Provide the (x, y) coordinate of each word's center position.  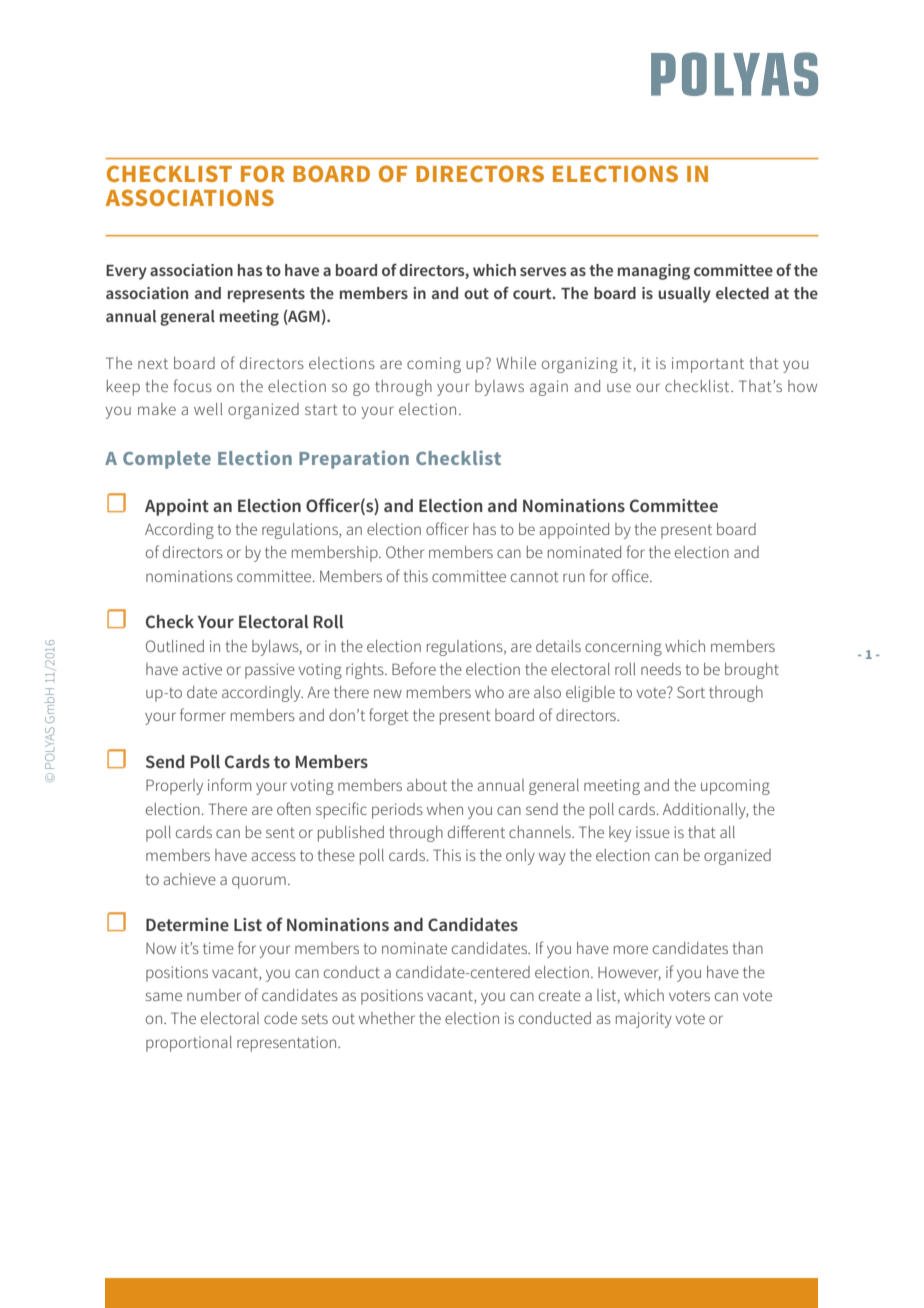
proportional (189, 1044)
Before (414, 668)
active (202, 669)
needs (661, 669)
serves (543, 271)
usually (684, 295)
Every (126, 272)
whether (387, 1018)
